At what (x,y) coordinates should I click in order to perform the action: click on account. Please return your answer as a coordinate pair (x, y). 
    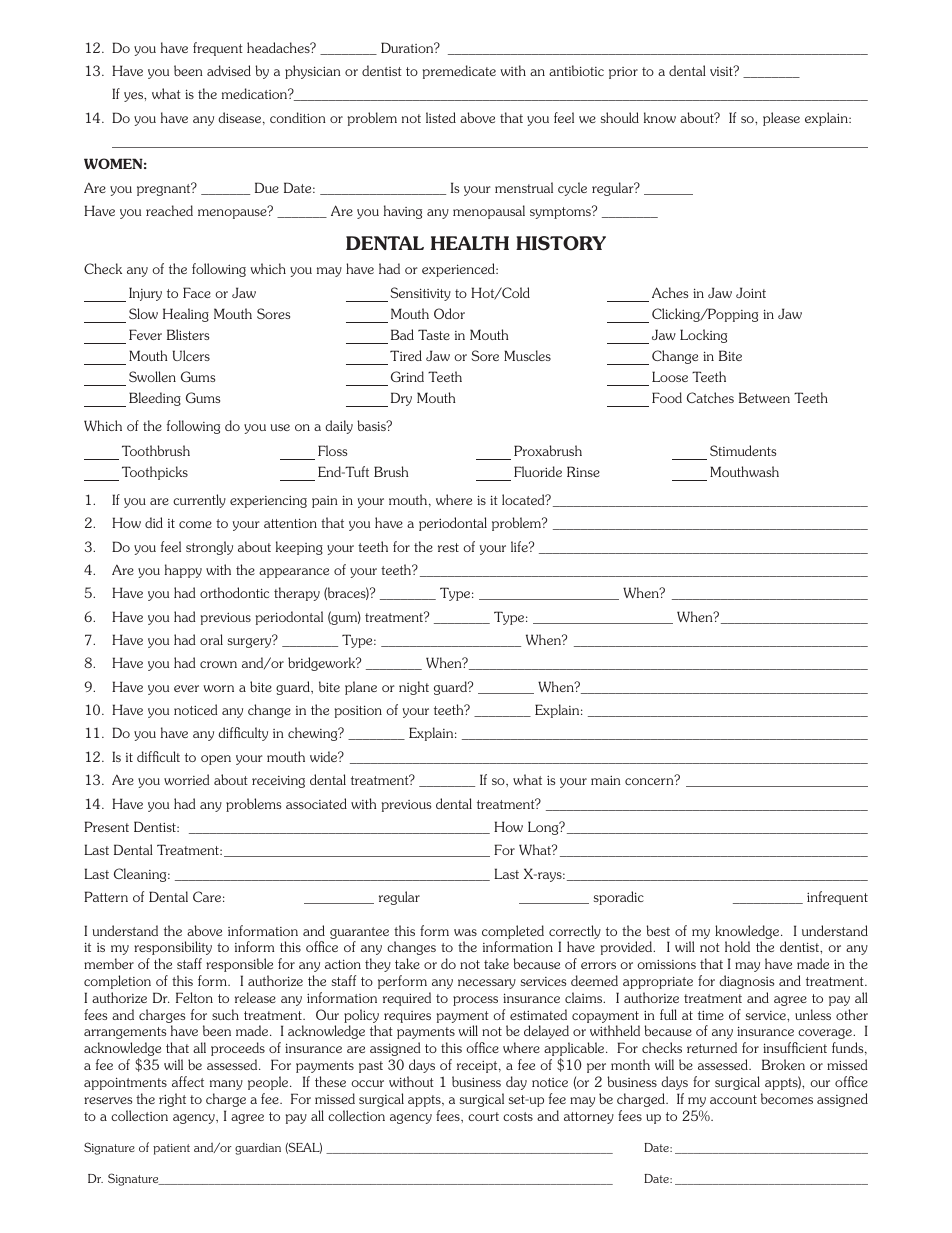
    Looking at the image, I should click on (733, 1099).
